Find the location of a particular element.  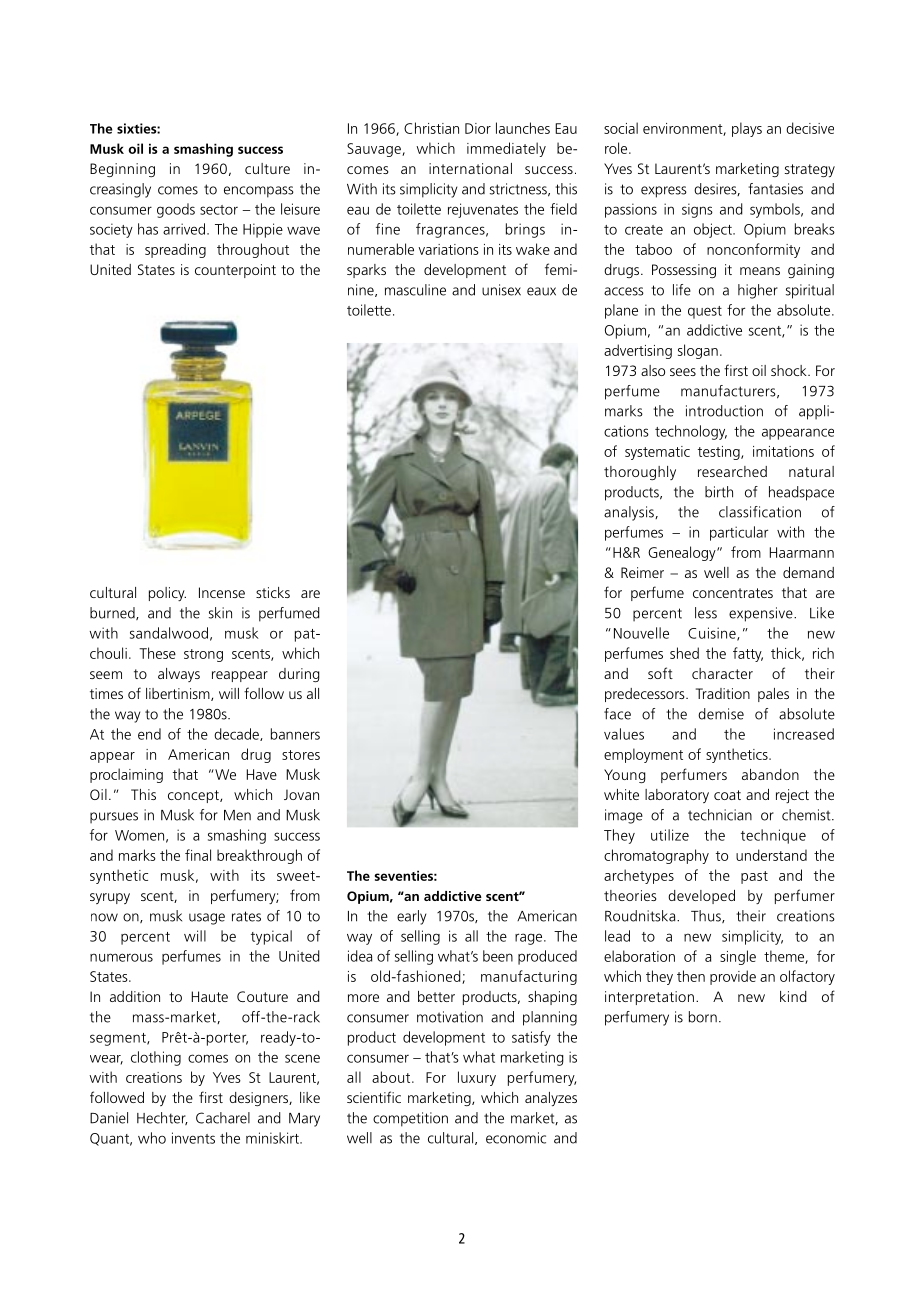

Beginning is located at coordinates (122, 170).
